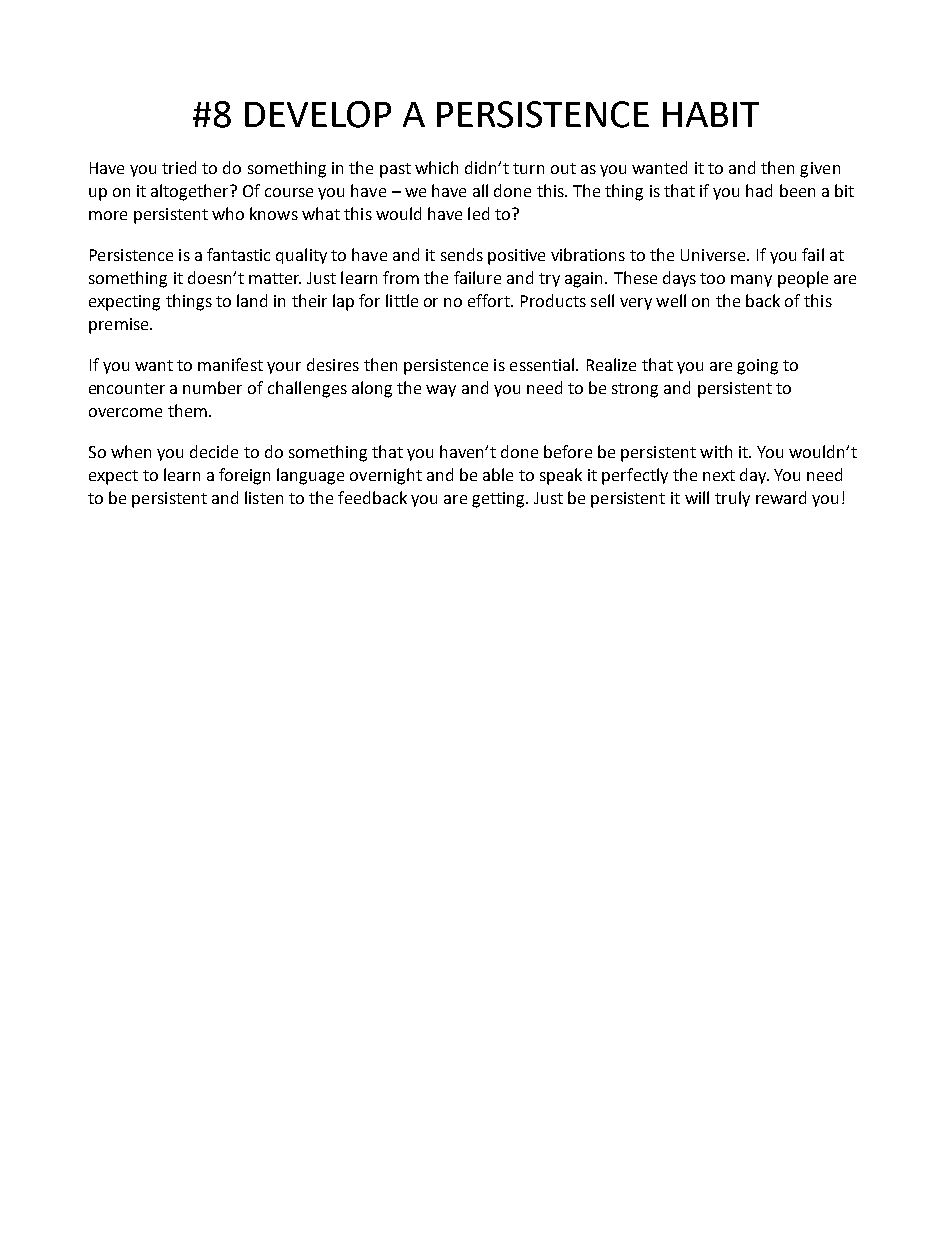 Image resolution: width=952 pixels, height=1233 pixels. I want to click on effort, so click(490, 300).
